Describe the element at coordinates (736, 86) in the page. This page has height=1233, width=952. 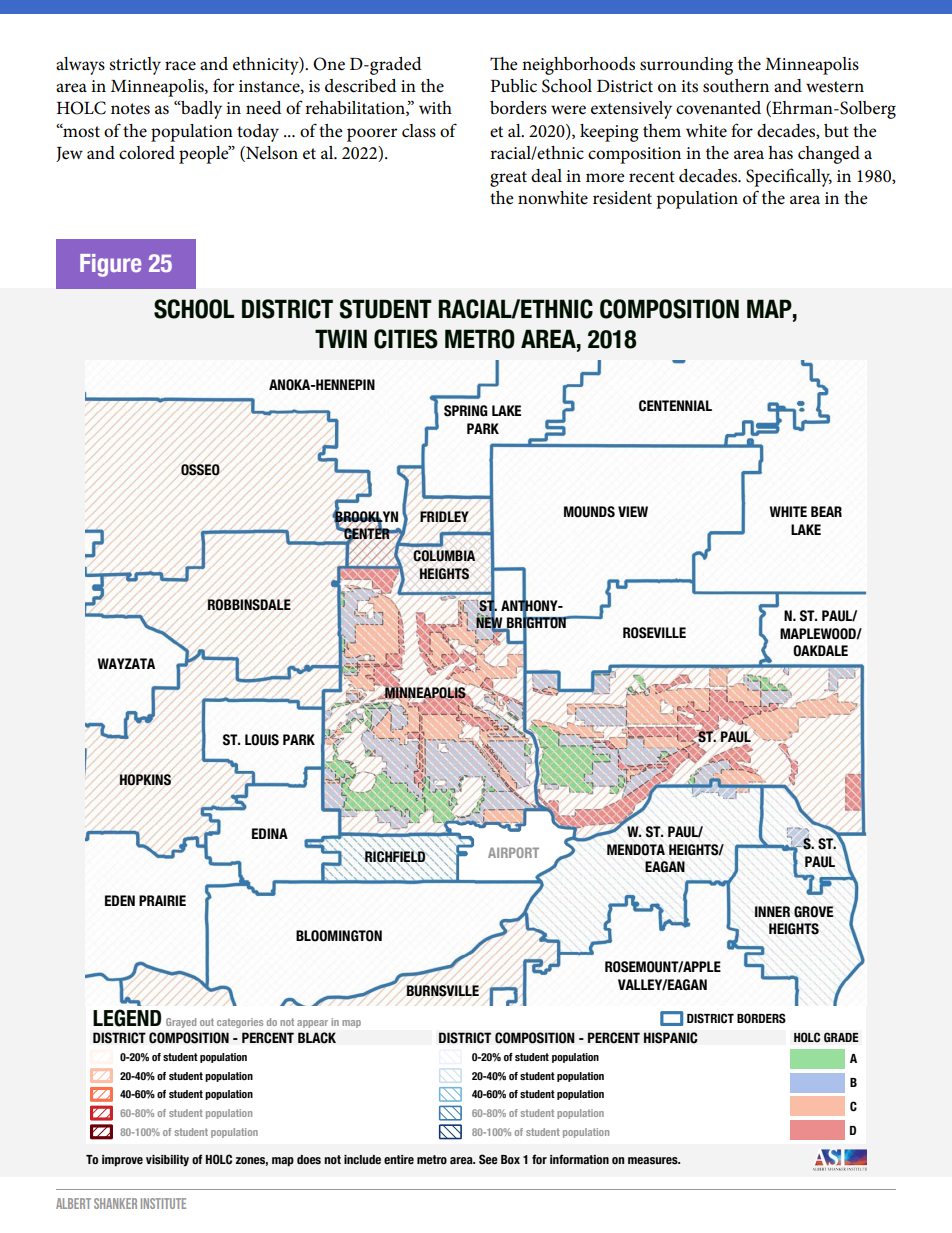
I see `southern` at that location.
